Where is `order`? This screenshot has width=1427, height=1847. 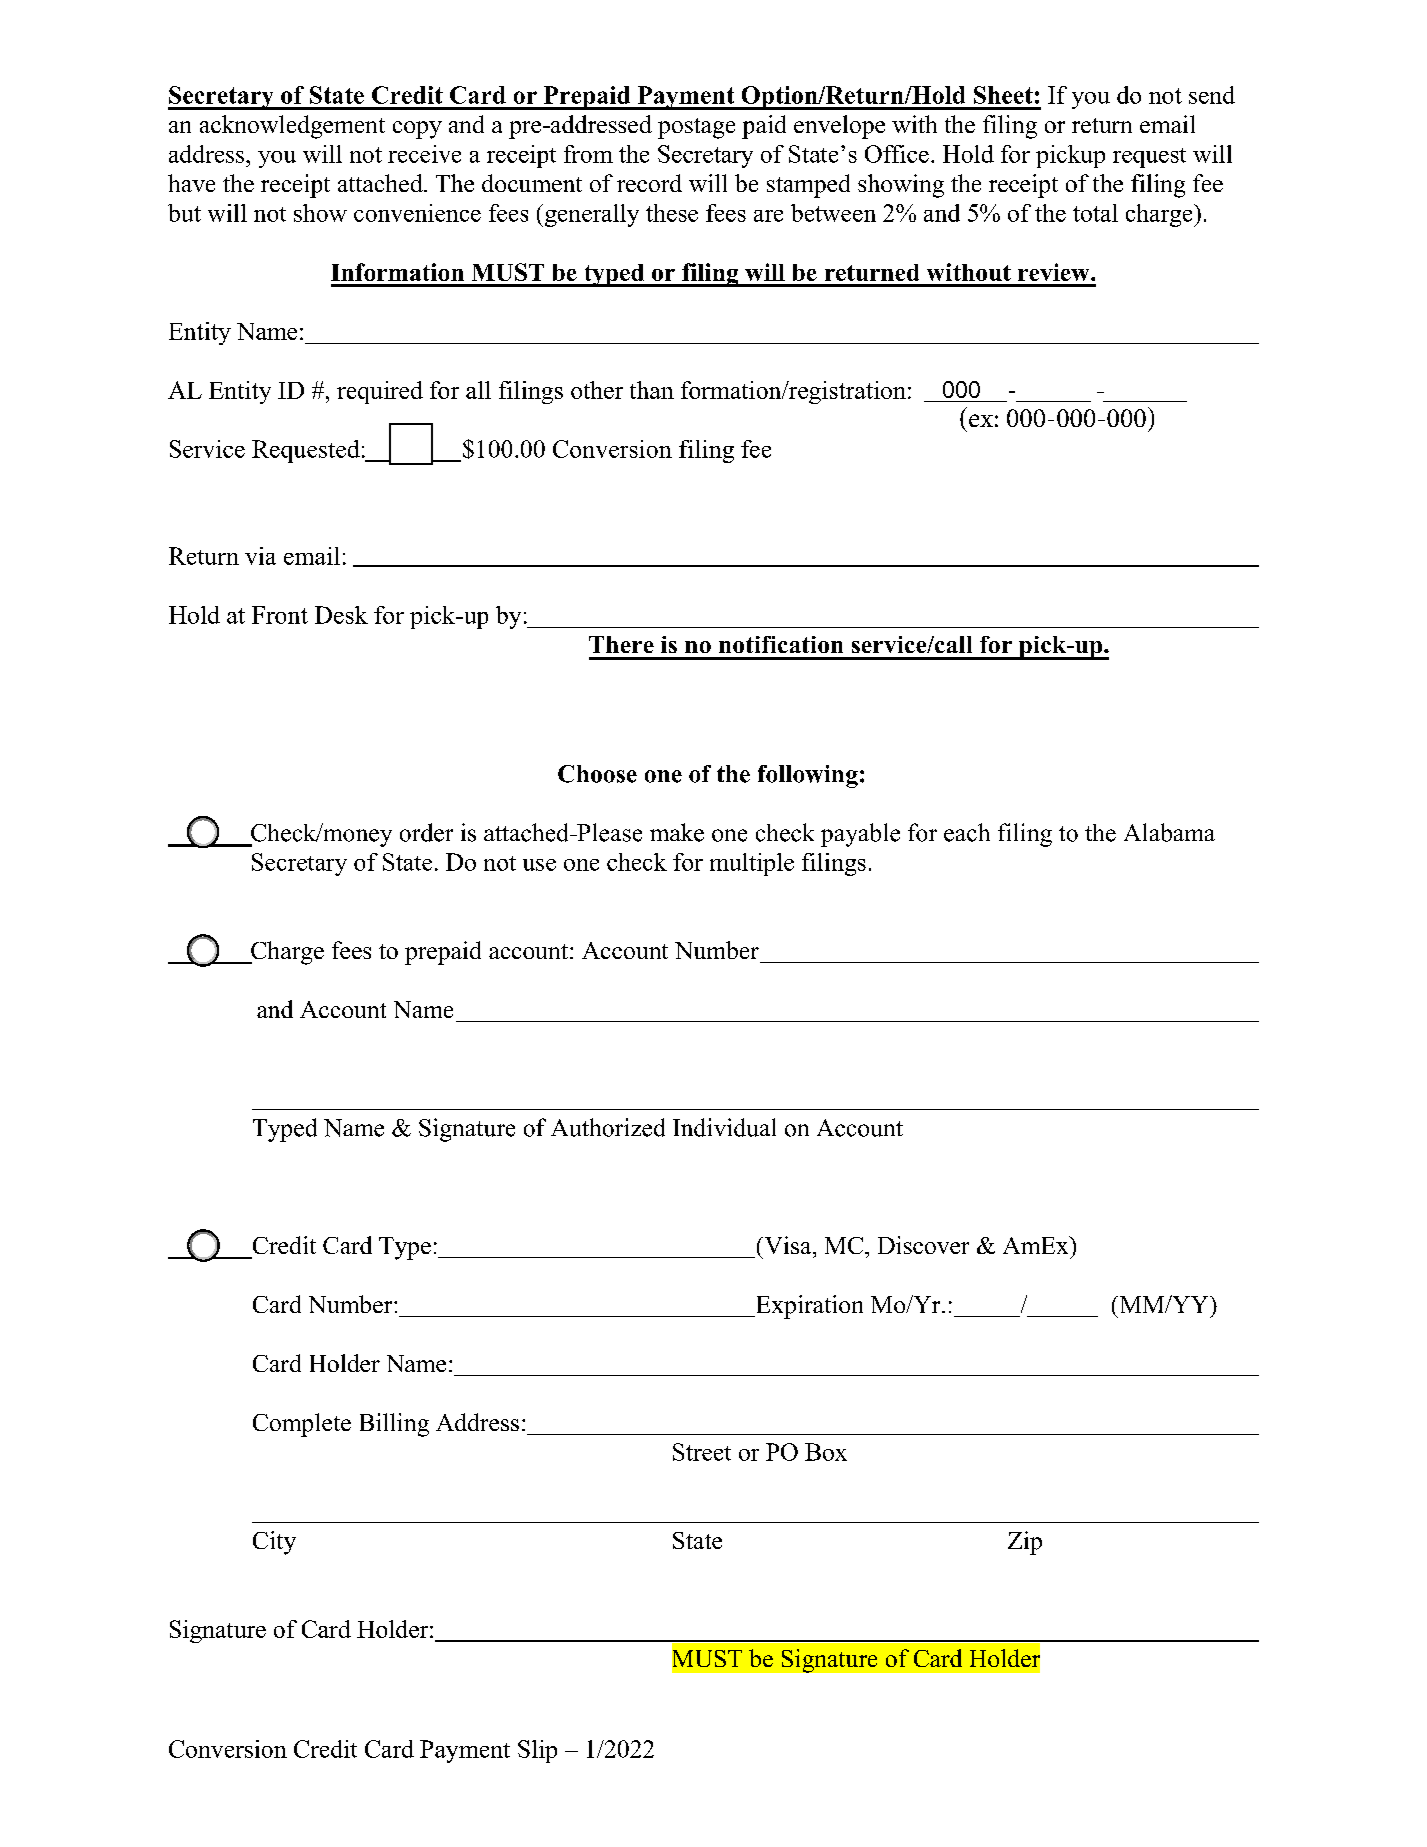
order is located at coordinates (426, 832).
